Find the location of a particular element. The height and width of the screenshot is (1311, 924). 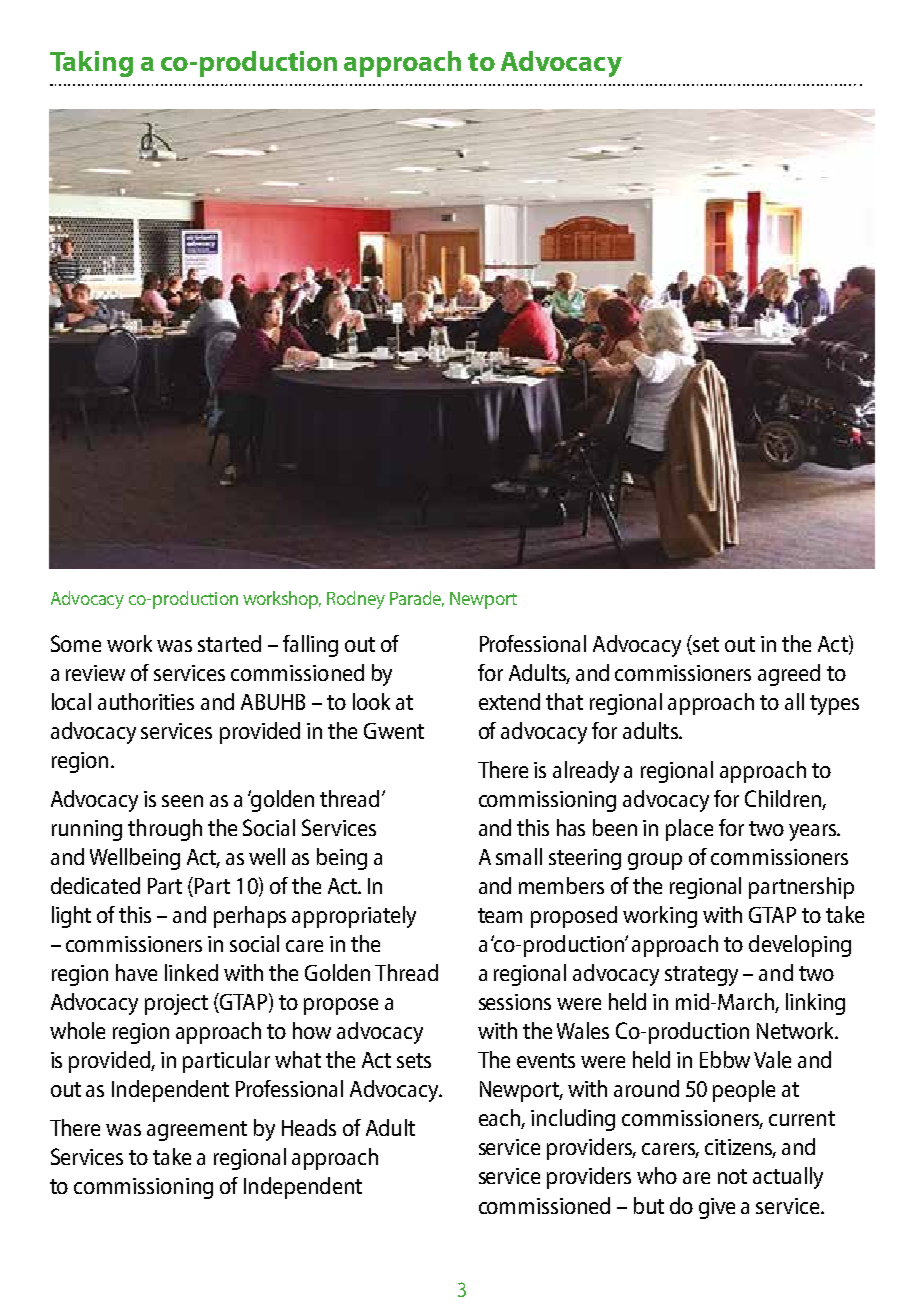

team is located at coordinates (500, 915).
